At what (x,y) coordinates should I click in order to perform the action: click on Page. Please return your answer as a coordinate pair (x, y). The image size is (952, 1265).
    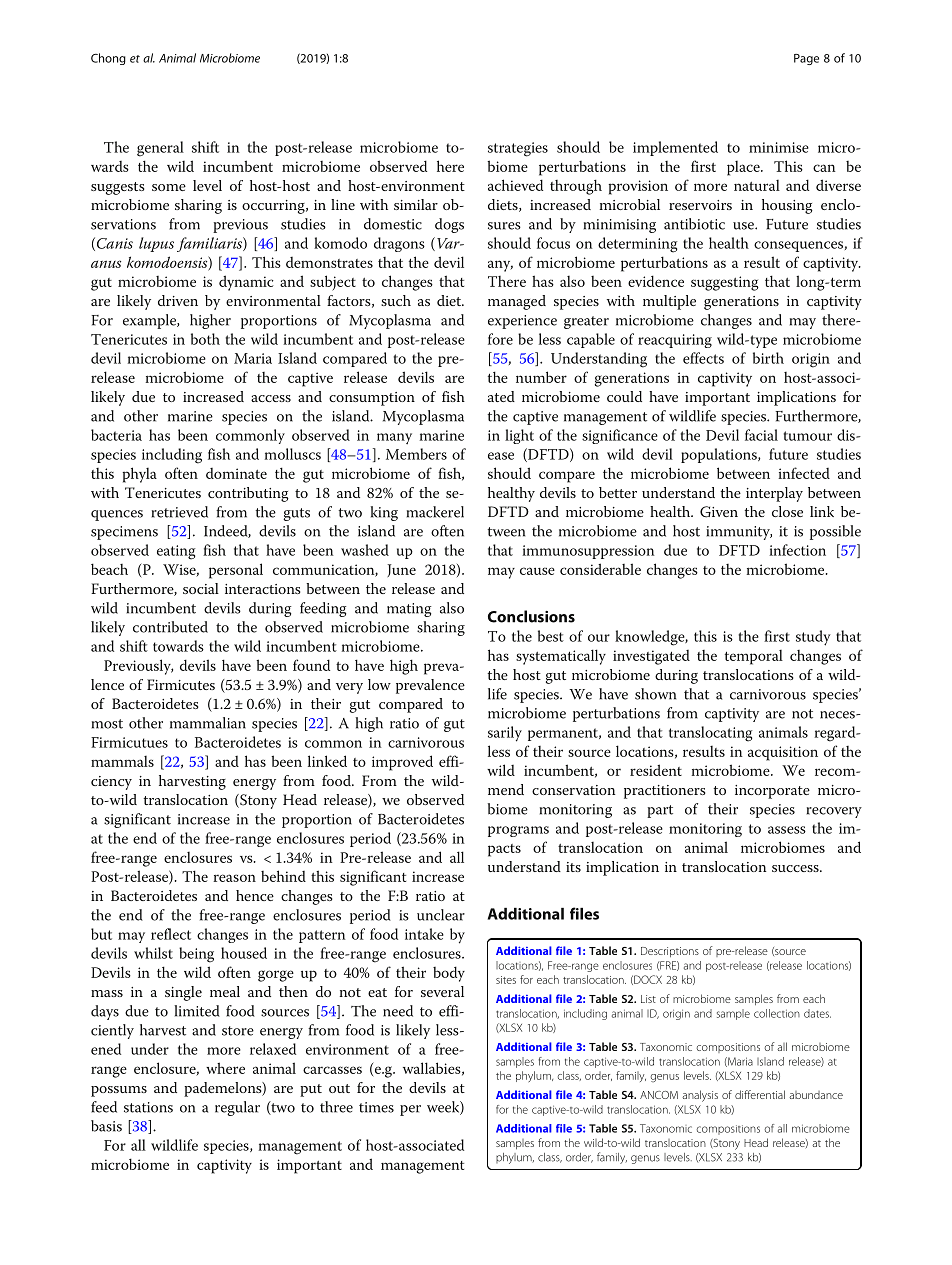
    Looking at the image, I should click on (806, 59).
